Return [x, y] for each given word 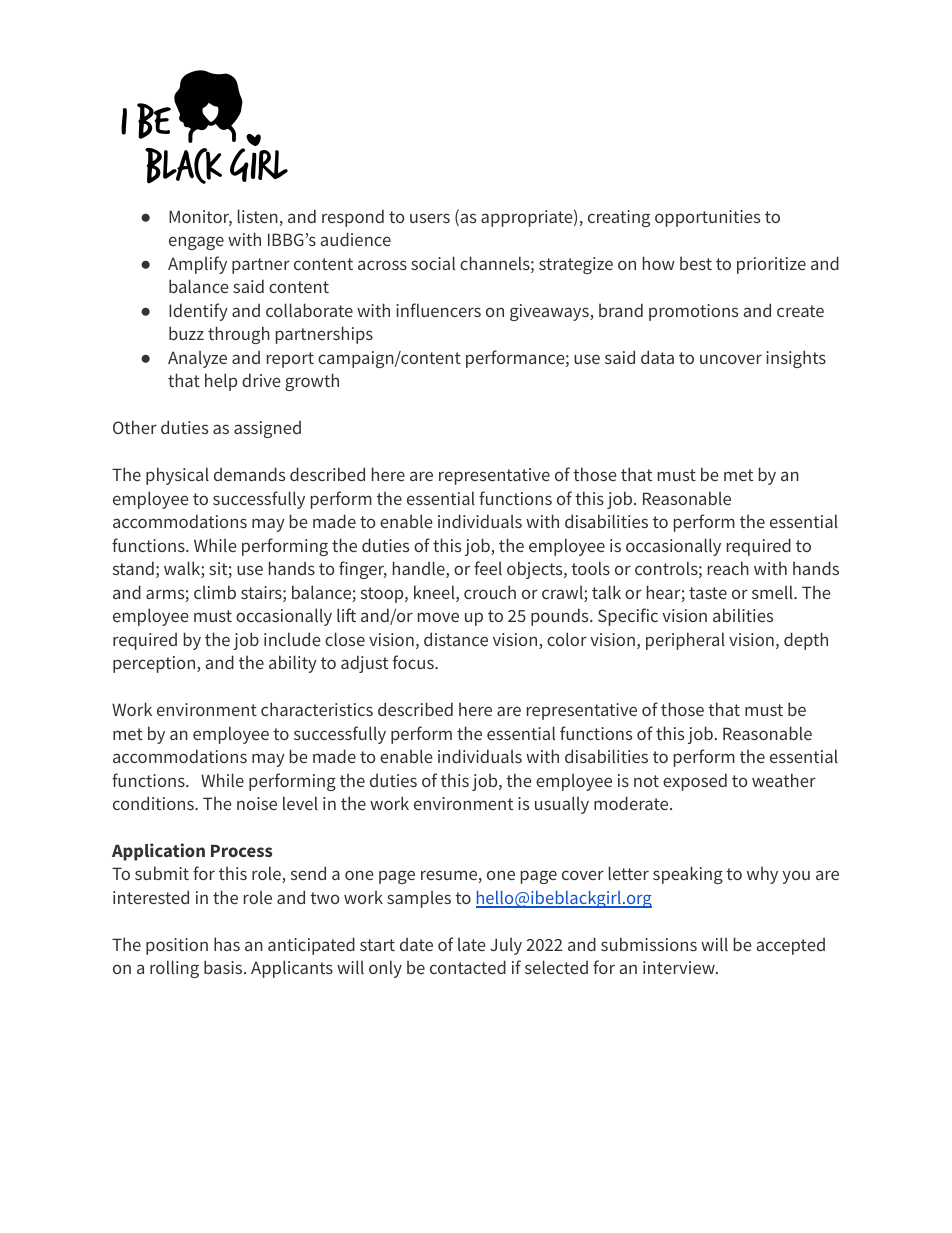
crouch [490, 592]
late [471, 944]
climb [215, 592]
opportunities [707, 218]
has [227, 944]
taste [708, 593]
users [430, 218]
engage [196, 243]
